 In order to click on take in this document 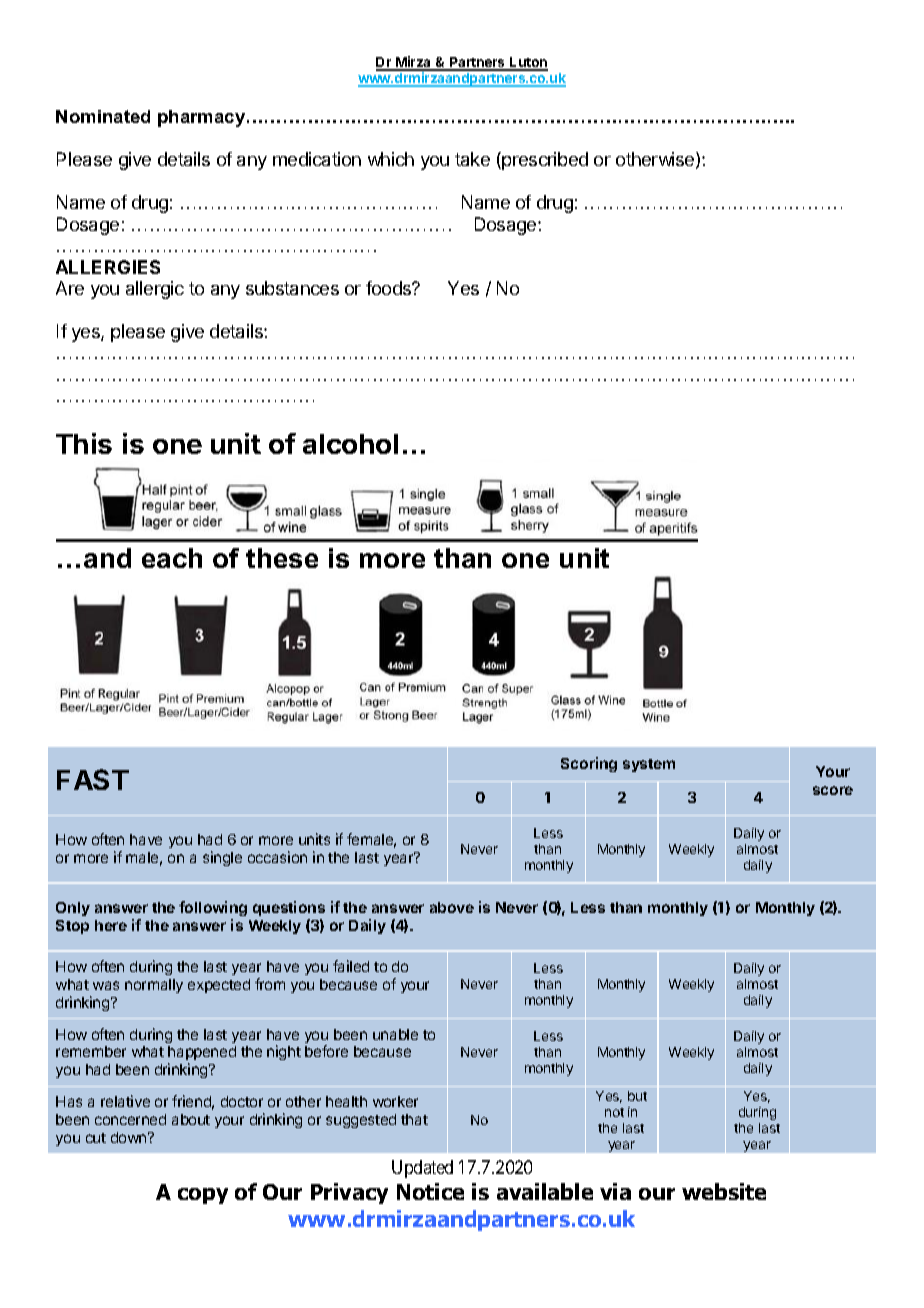, I will do `click(472, 159)`.
